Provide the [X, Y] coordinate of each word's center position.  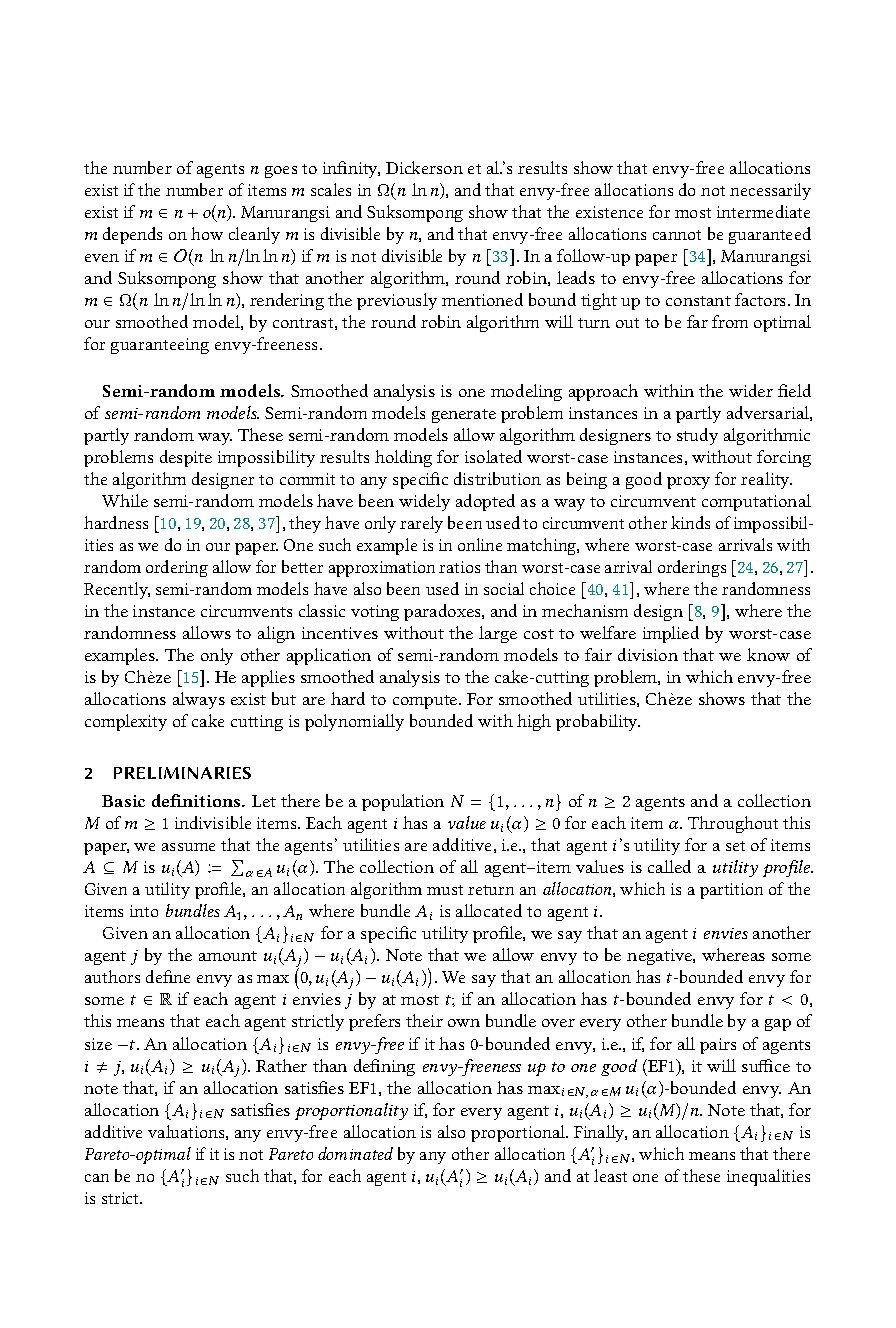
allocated [489, 910]
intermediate [763, 211]
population [403, 802]
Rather [281, 1065]
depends [132, 235]
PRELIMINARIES [182, 773]
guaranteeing [160, 346]
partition [731, 891]
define [168, 976]
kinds [690, 522]
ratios [459, 567]
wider [751, 390]
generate [464, 416]
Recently [117, 590]
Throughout [733, 824]
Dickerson [424, 167]
